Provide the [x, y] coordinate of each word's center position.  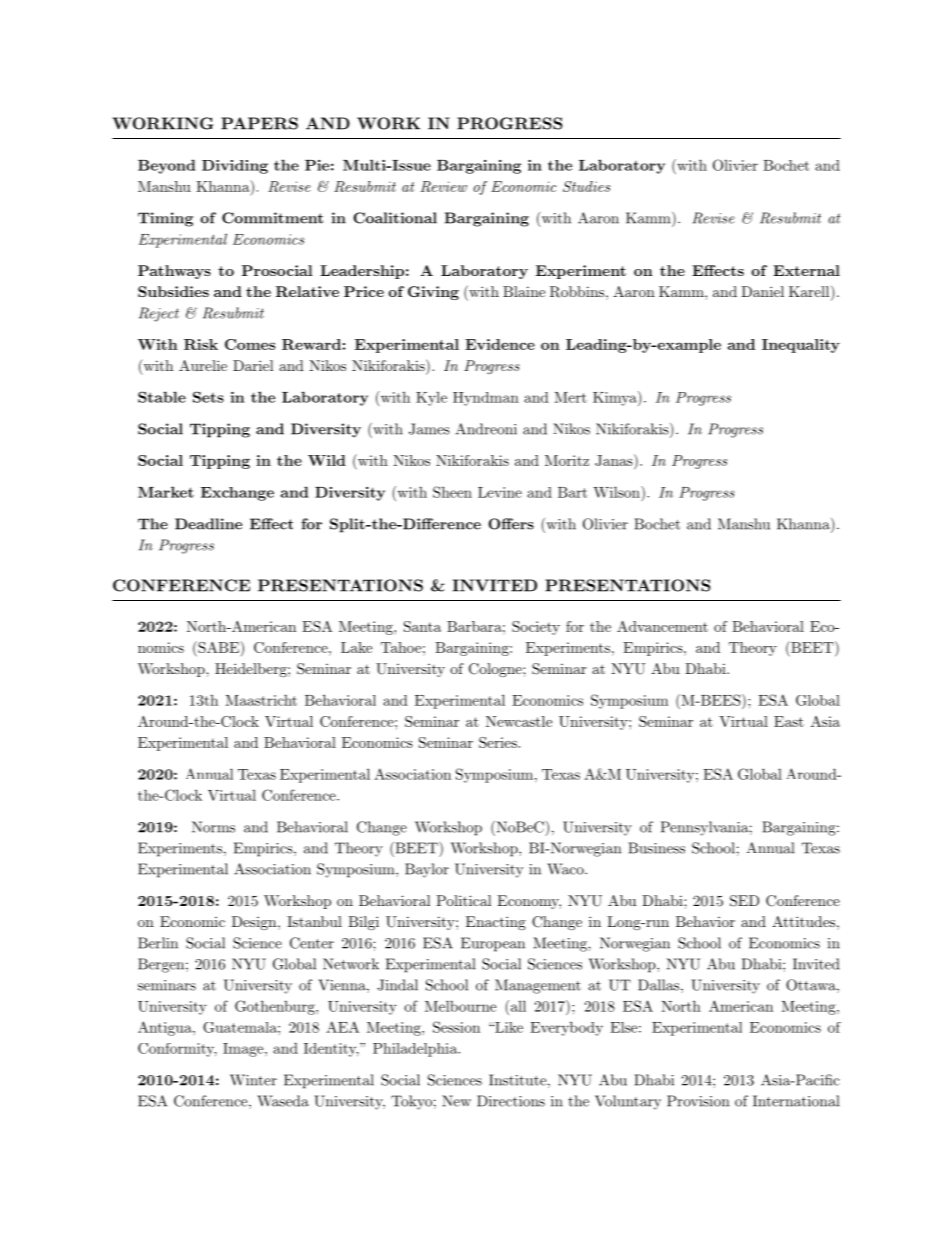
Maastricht [261, 700]
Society [536, 628]
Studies [586, 186]
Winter [253, 1080]
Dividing [235, 167]
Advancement [662, 626]
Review [443, 186]
